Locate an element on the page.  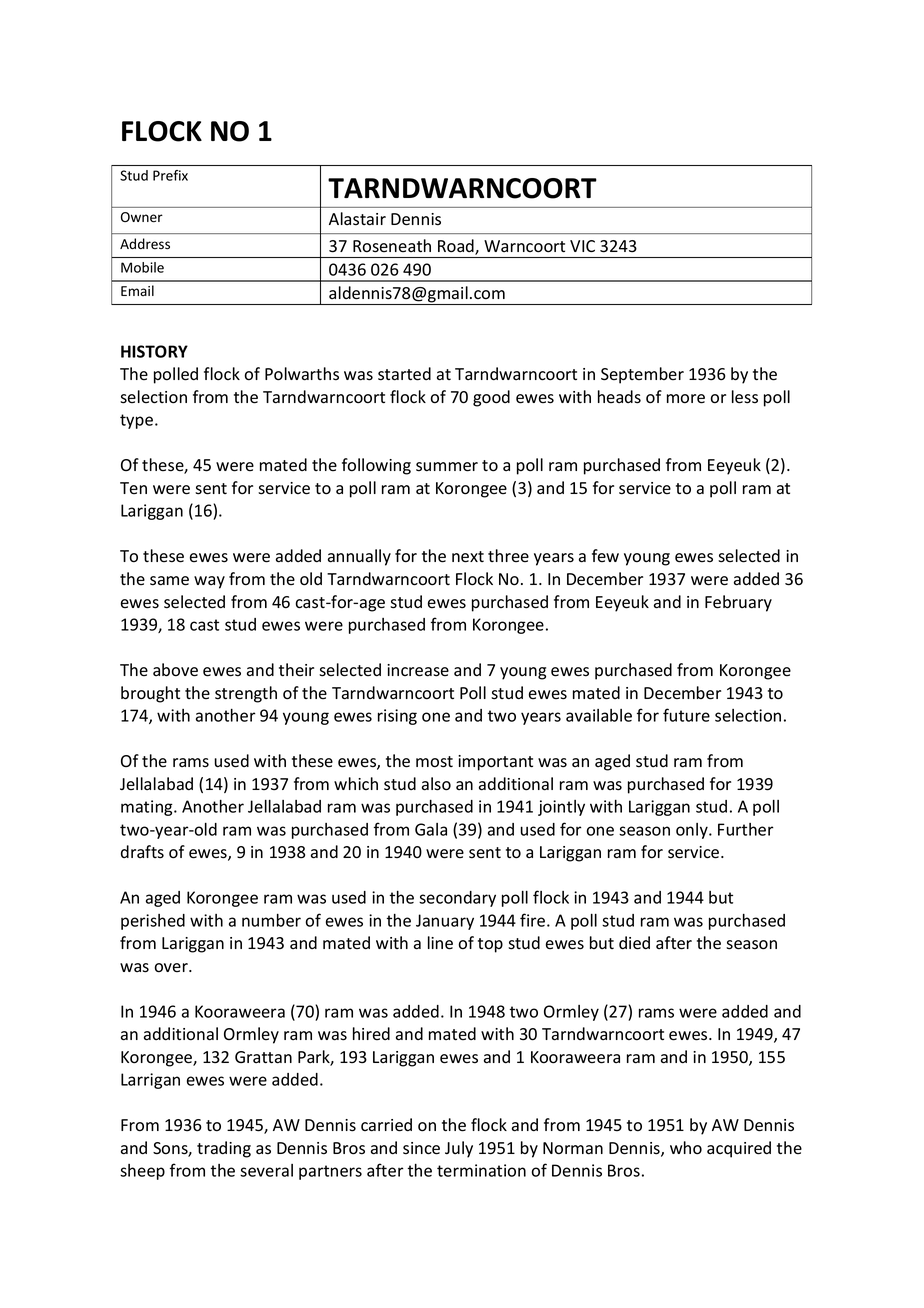
trading is located at coordinates (224, 1149).
